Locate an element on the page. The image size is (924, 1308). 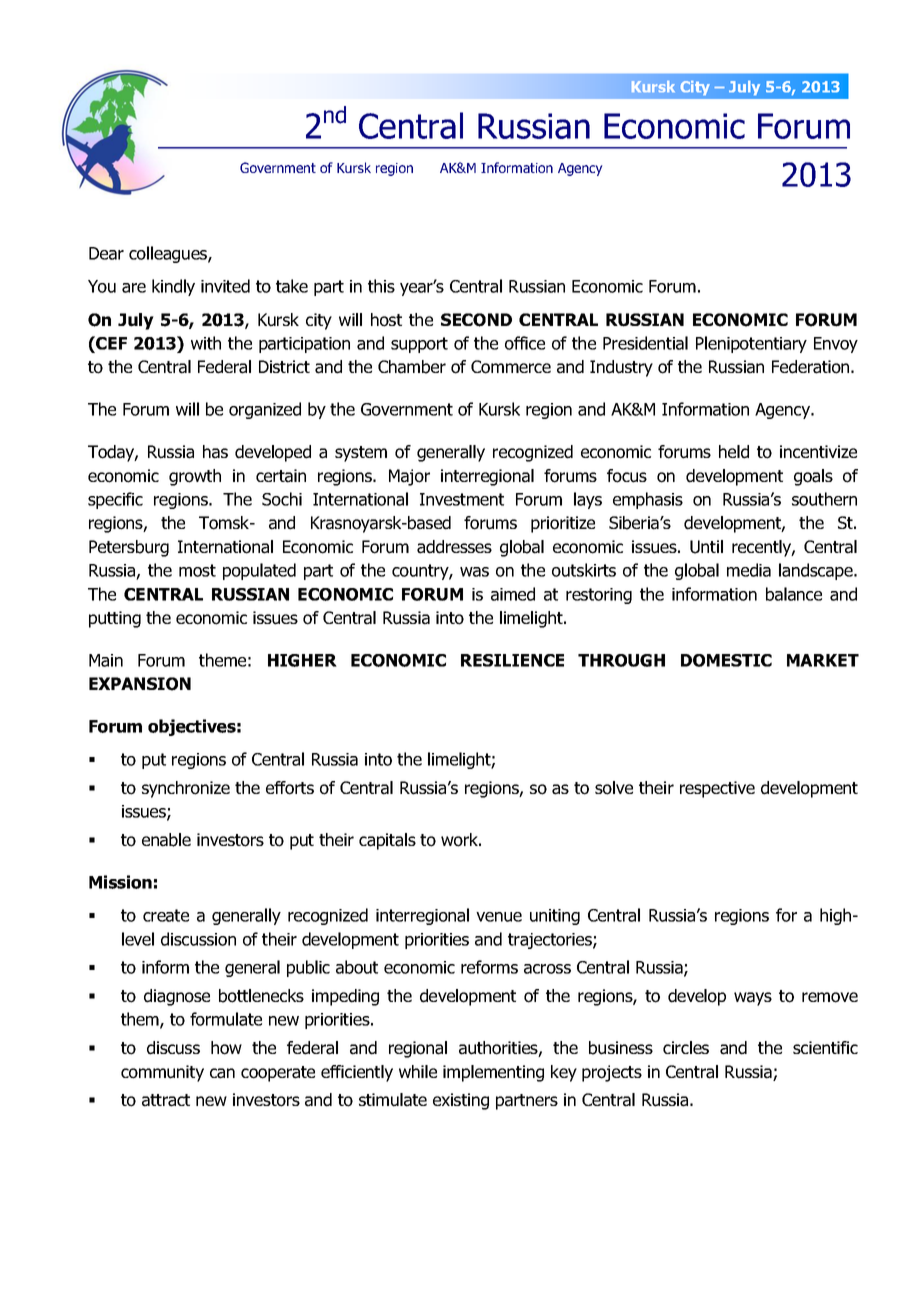
DOMESTIC is located at coordinates (726, 660).
